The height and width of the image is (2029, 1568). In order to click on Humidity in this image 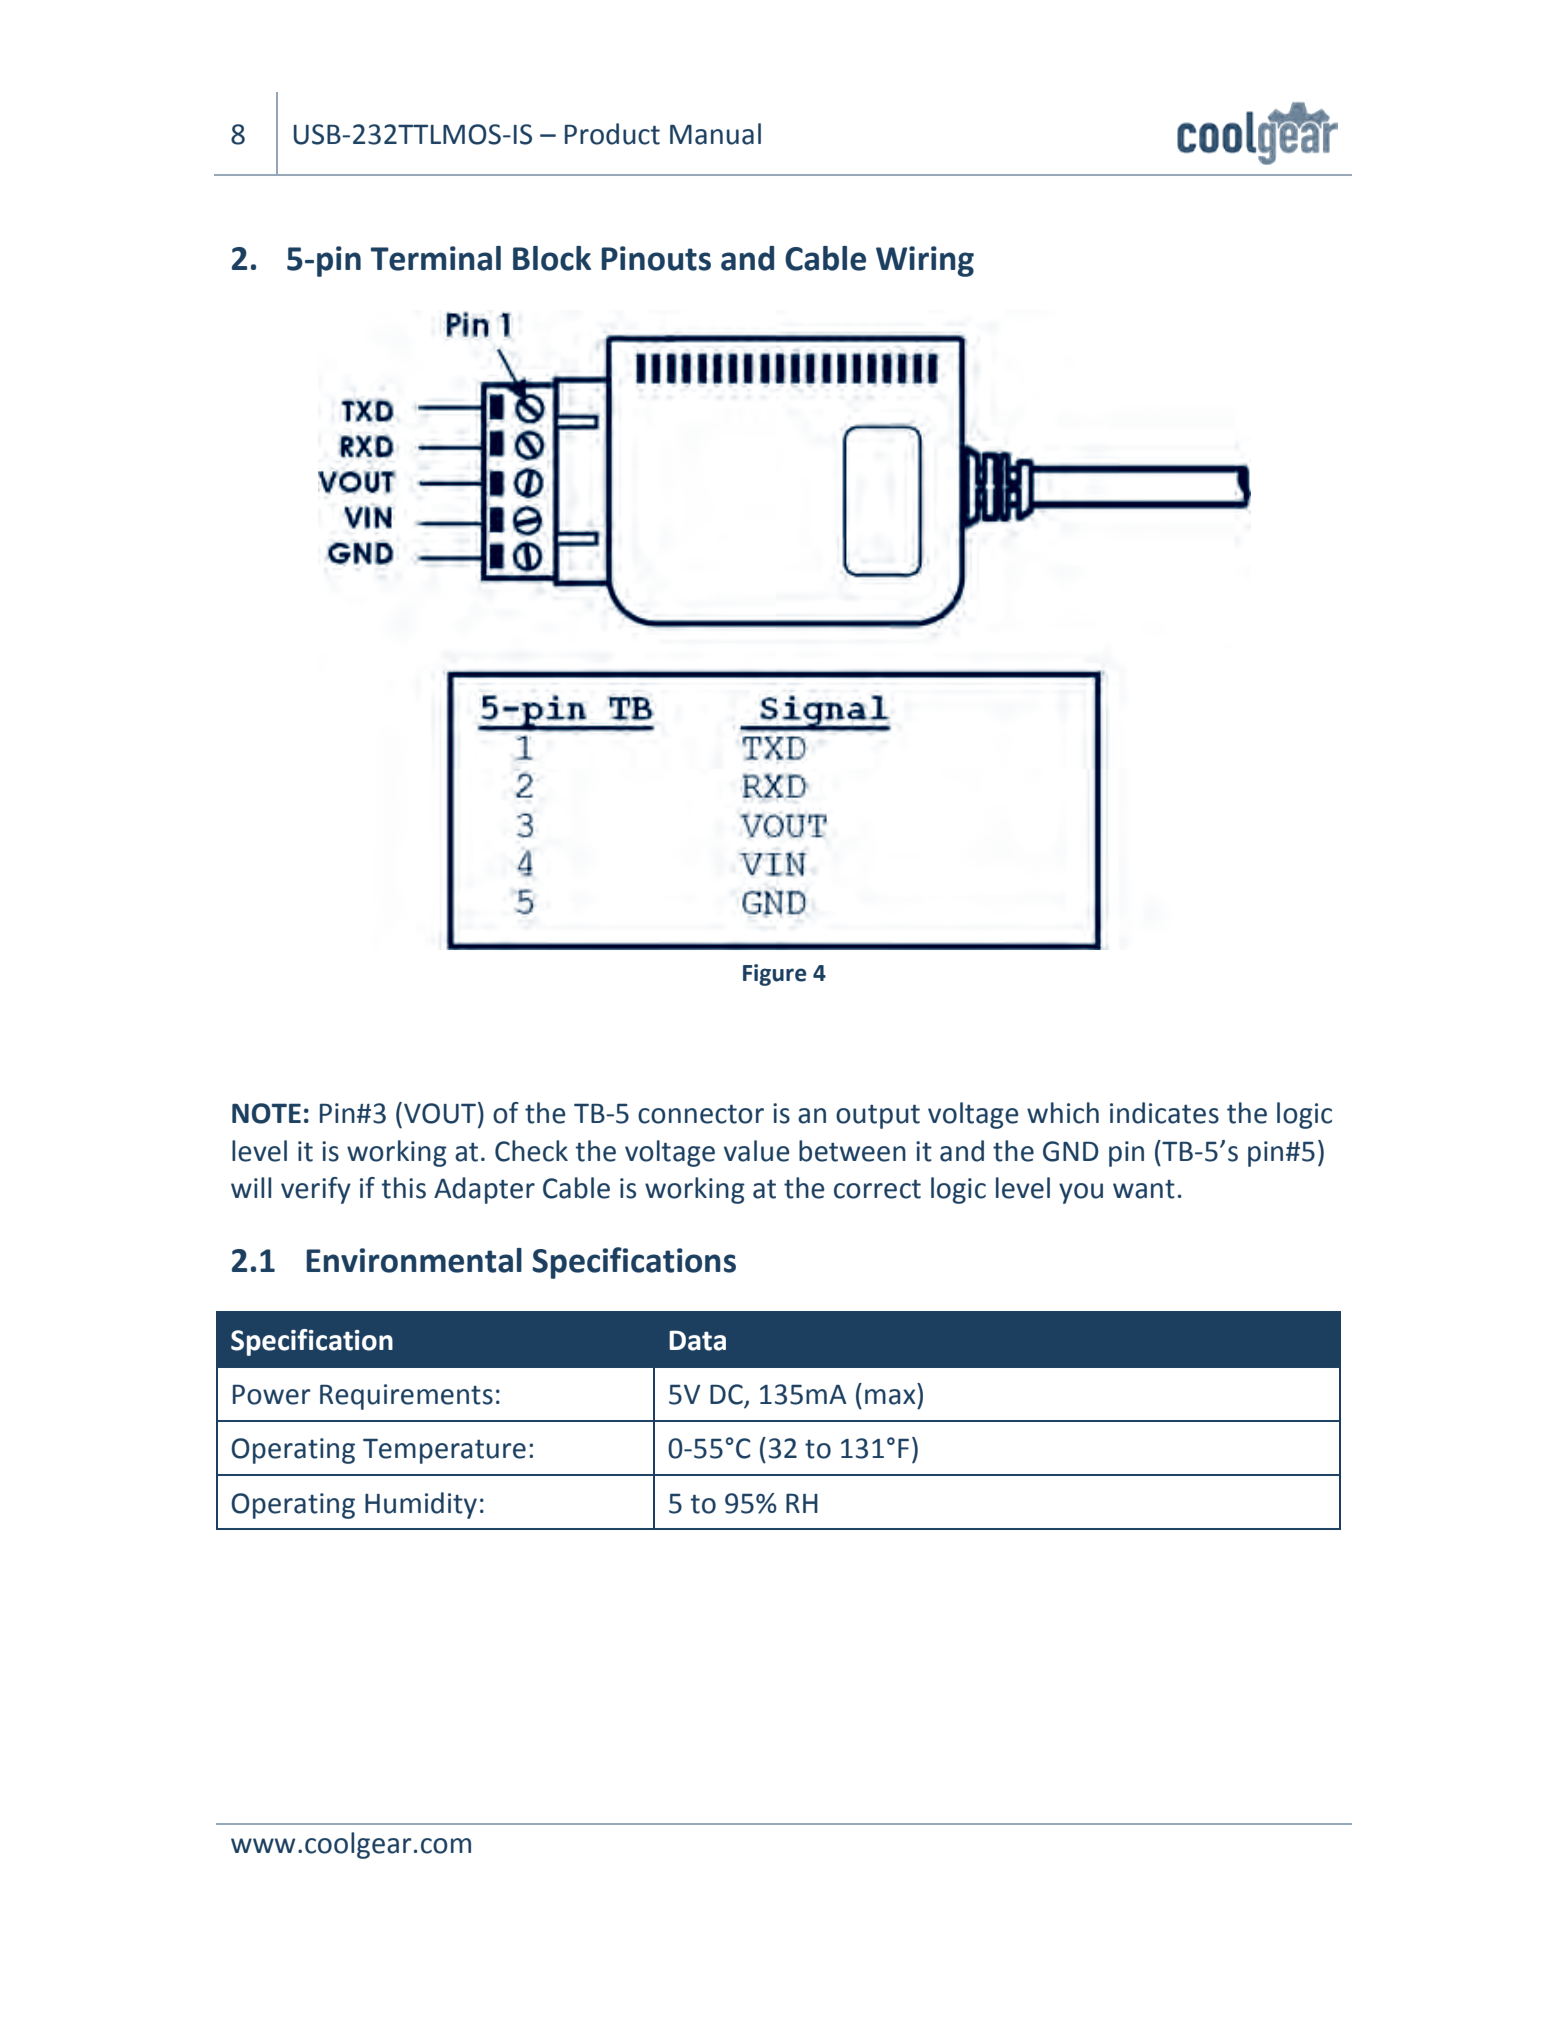, I will do `click(421, 1505)`.
